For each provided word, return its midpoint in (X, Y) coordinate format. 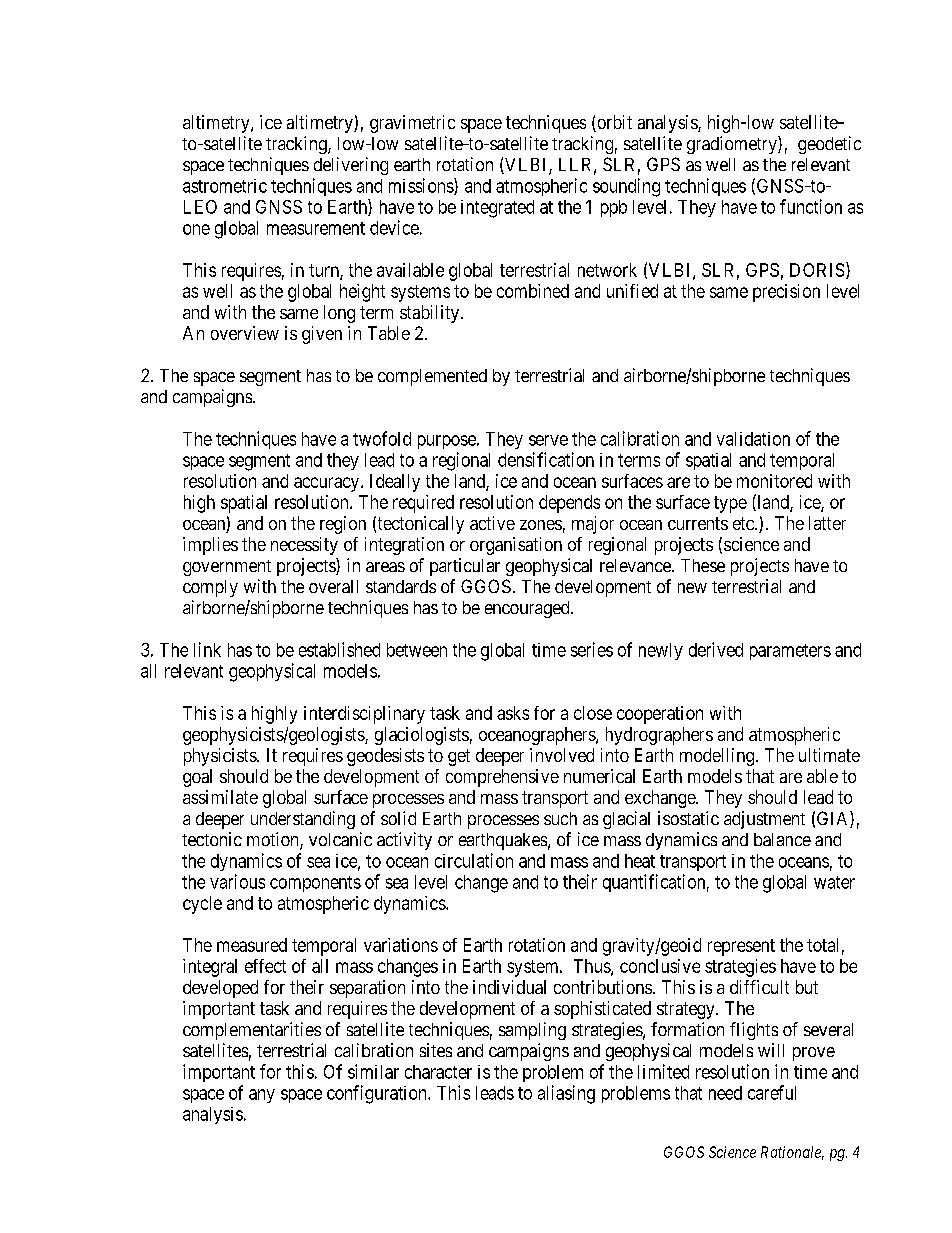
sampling (532, 1031)
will (771, 1050)
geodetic (829, 145)
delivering (351, 166)
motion (274, 840)
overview (245, 333)
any (262, 1096)
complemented (432, 377)
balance (782, 839)
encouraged (528, 609)
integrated (497, 209)
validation (753, 439)
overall (333, 586)
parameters (790, 652)
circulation (474, 860)
